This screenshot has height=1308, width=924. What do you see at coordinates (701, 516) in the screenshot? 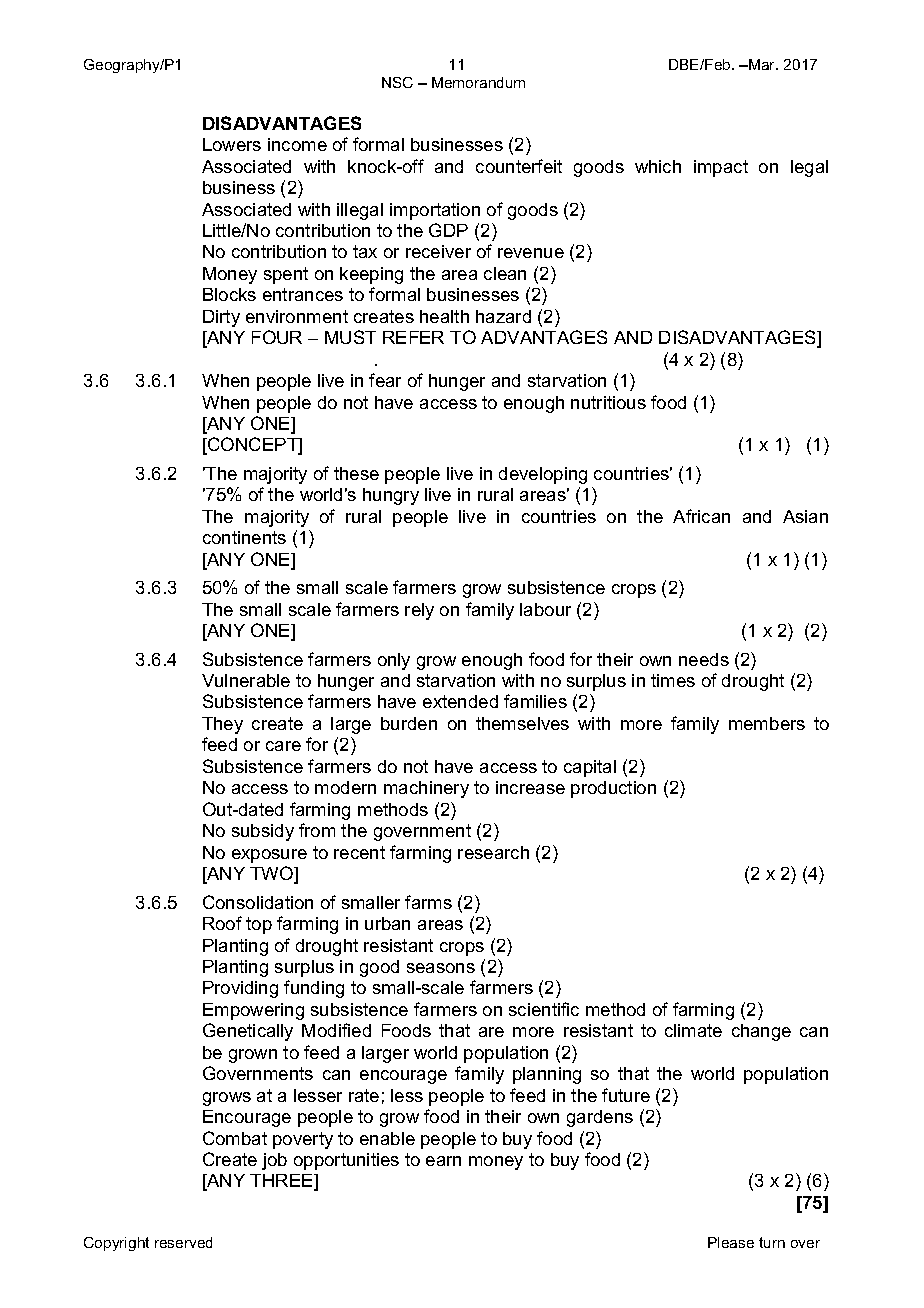
I see `African` at bounding box center [701, 516].
